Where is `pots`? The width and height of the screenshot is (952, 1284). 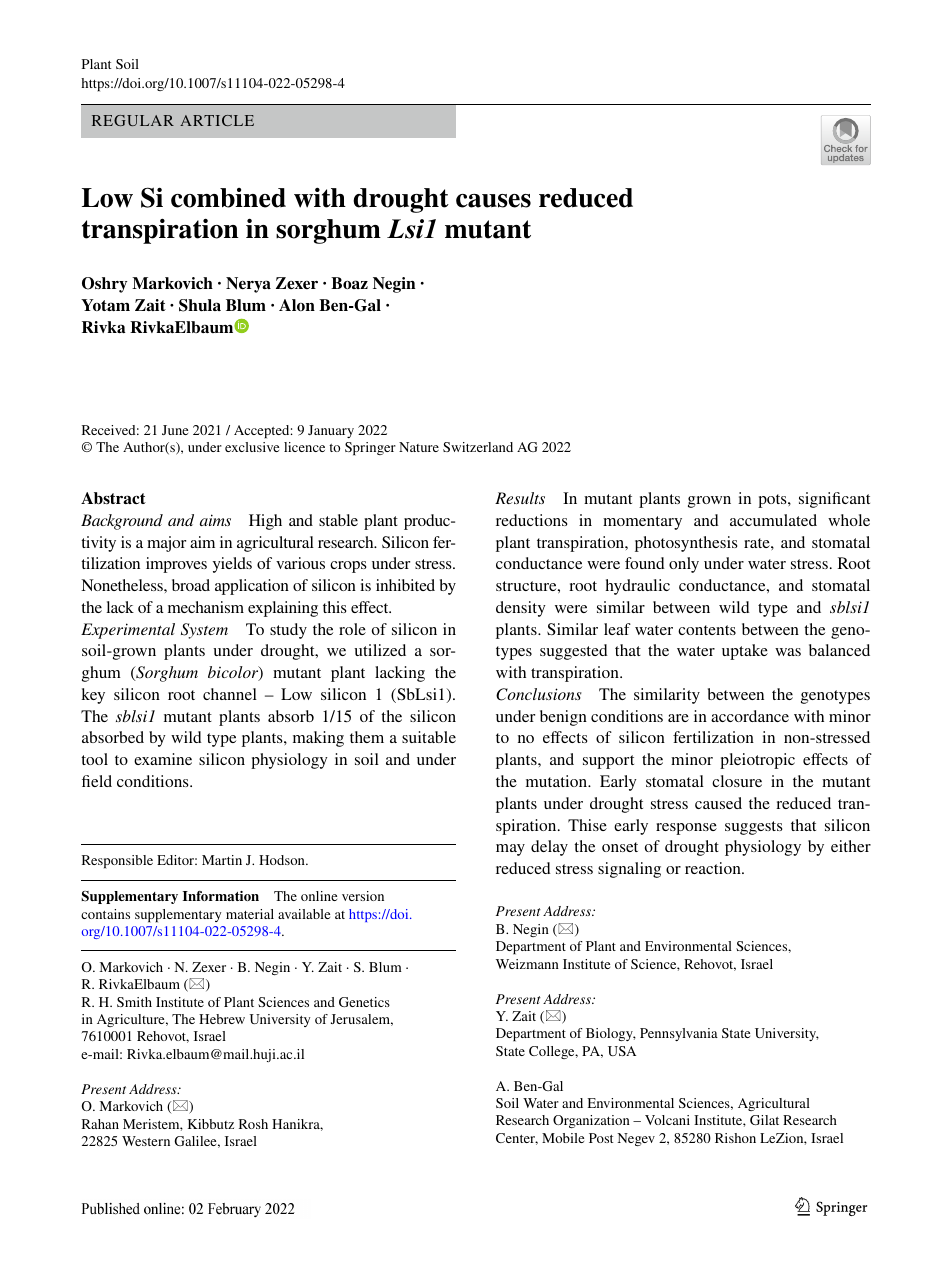 pots is located at coordinates (773, 501).
